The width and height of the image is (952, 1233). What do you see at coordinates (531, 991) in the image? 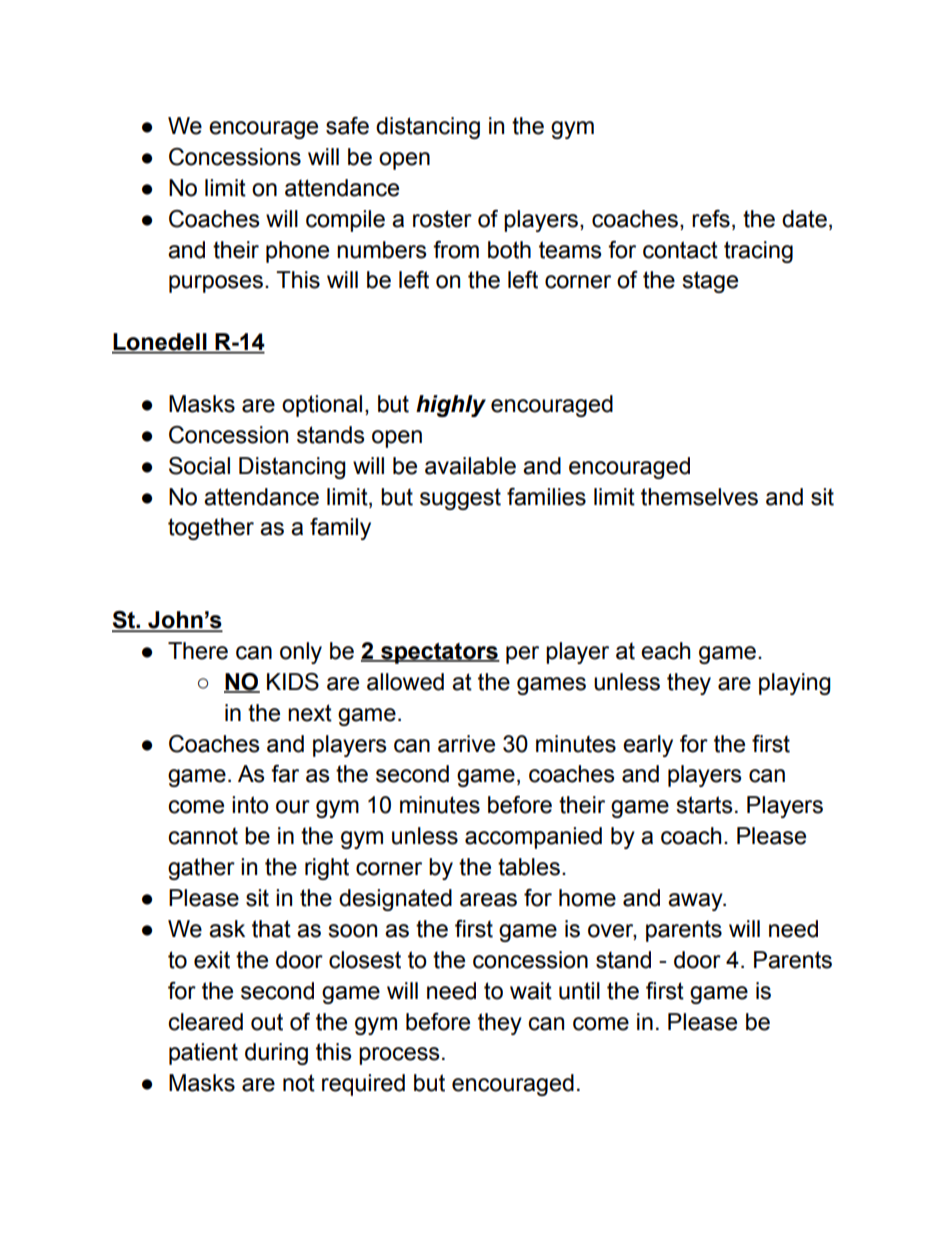
I see `wait` at bounding box center [531, 991].
